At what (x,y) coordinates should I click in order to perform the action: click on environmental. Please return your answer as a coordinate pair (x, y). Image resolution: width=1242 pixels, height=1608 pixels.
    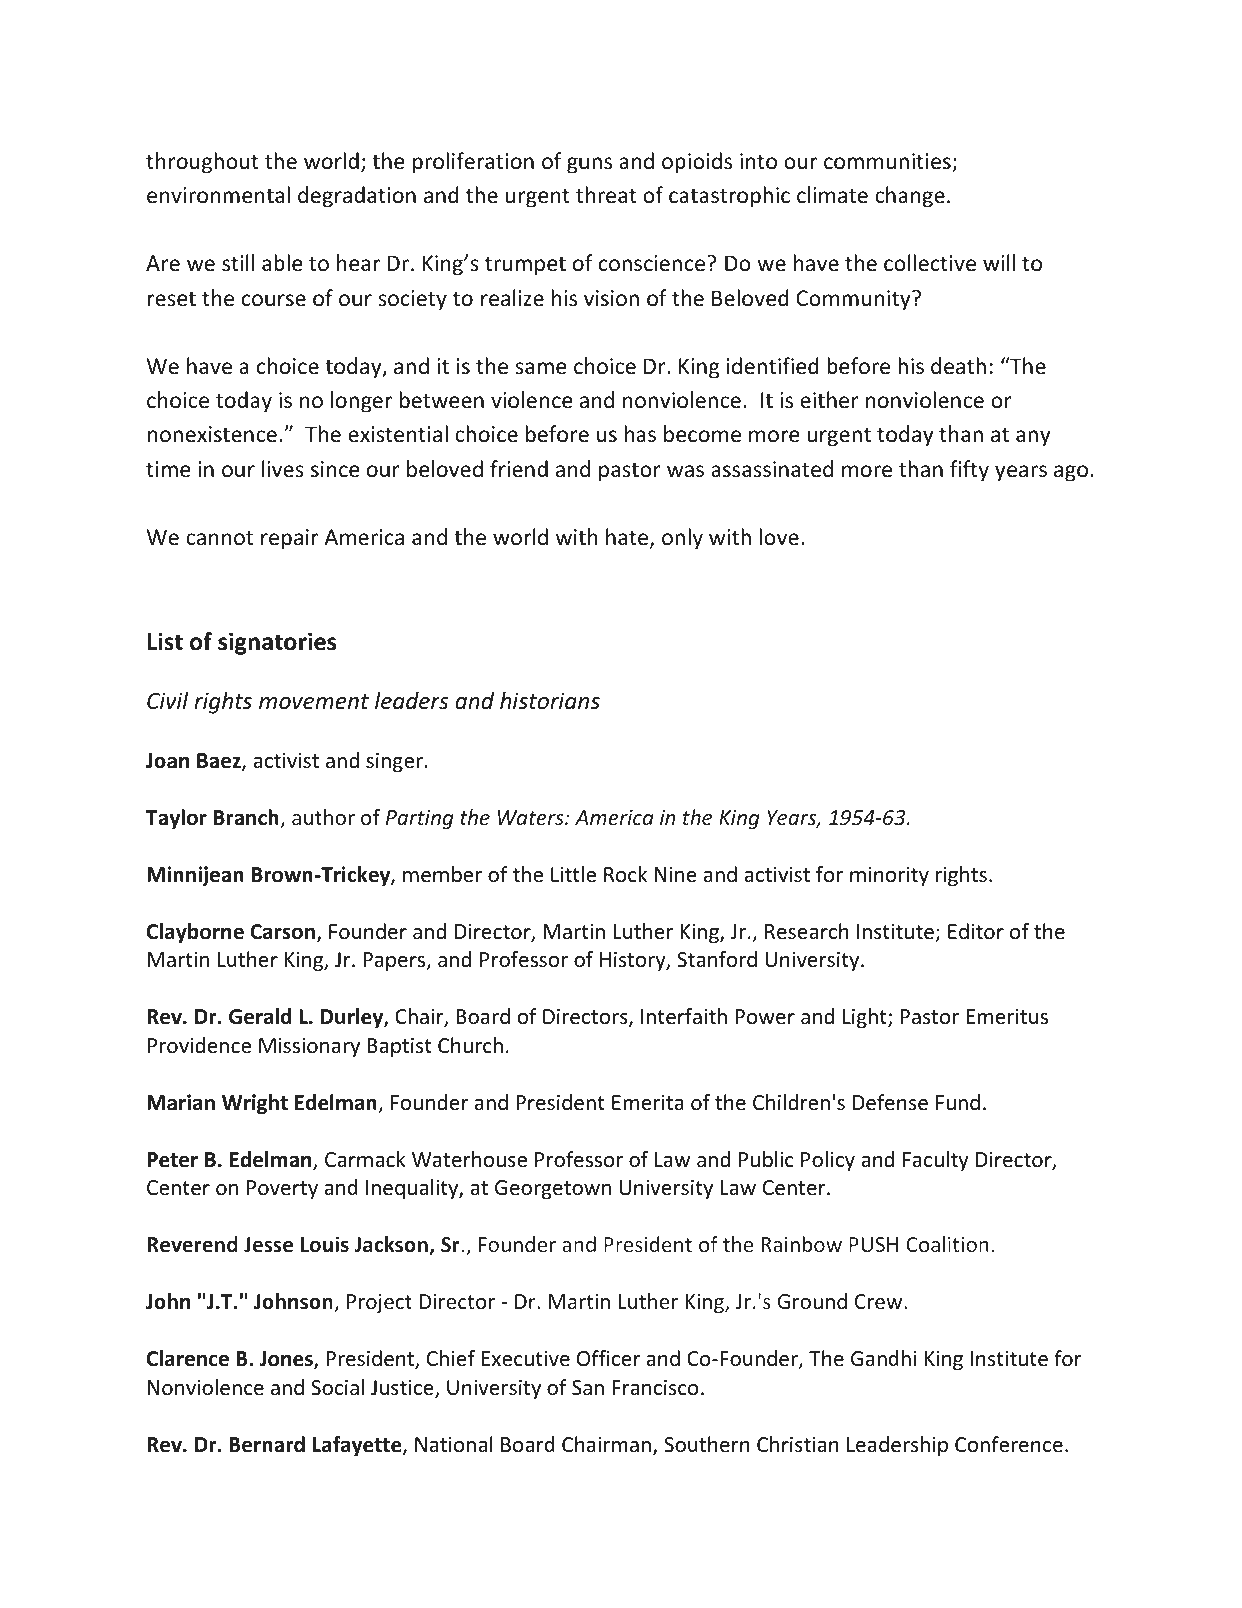
    Looking at the image, I should click on (218, 195).
